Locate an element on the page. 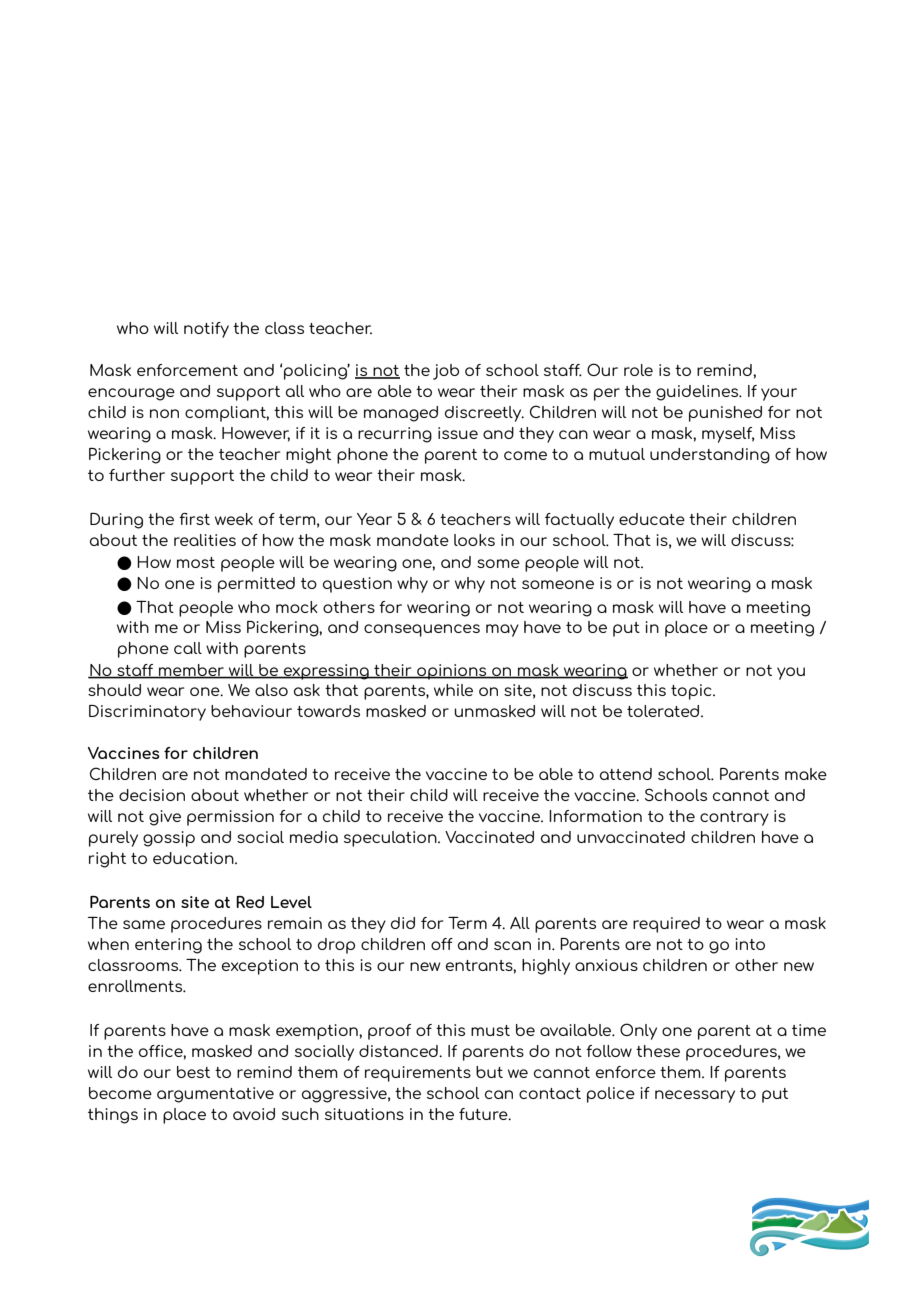 The image size is (924, 1307). same is located at coordinates (144, 924).
